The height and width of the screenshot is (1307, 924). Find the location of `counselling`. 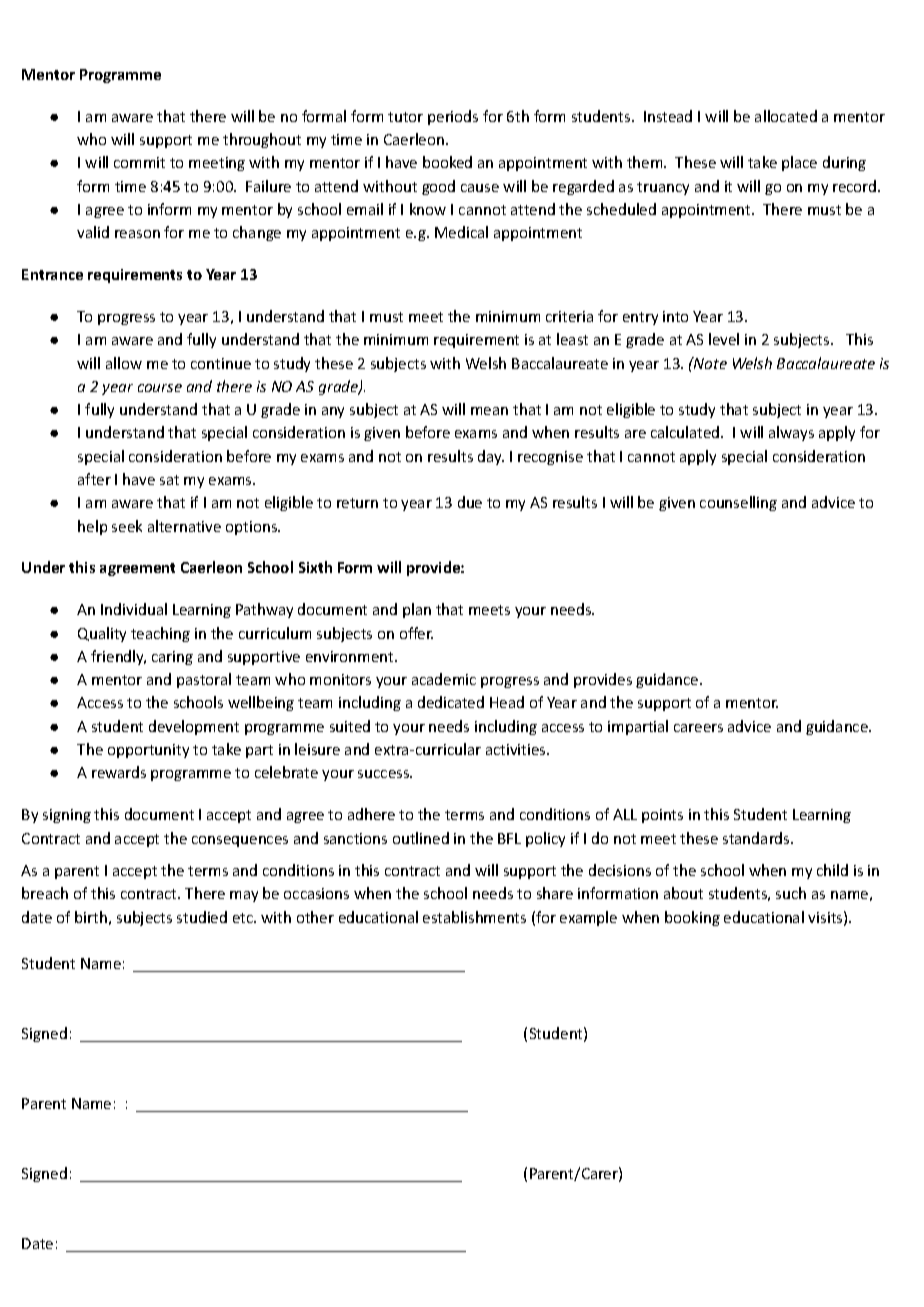

counselling is located at coordinates (738, 503).
